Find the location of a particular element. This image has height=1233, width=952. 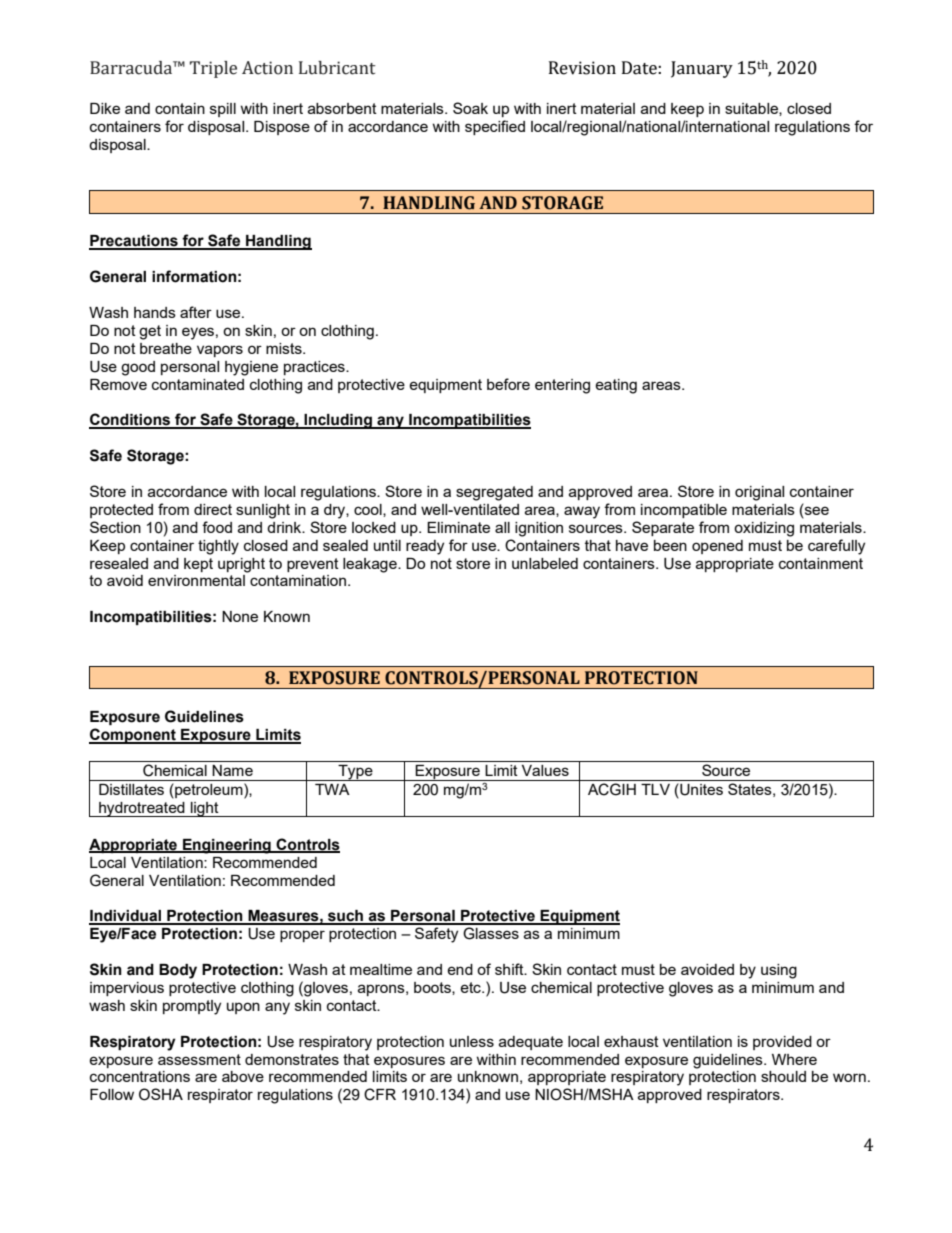

should is located at coordinates (783, 1076).
